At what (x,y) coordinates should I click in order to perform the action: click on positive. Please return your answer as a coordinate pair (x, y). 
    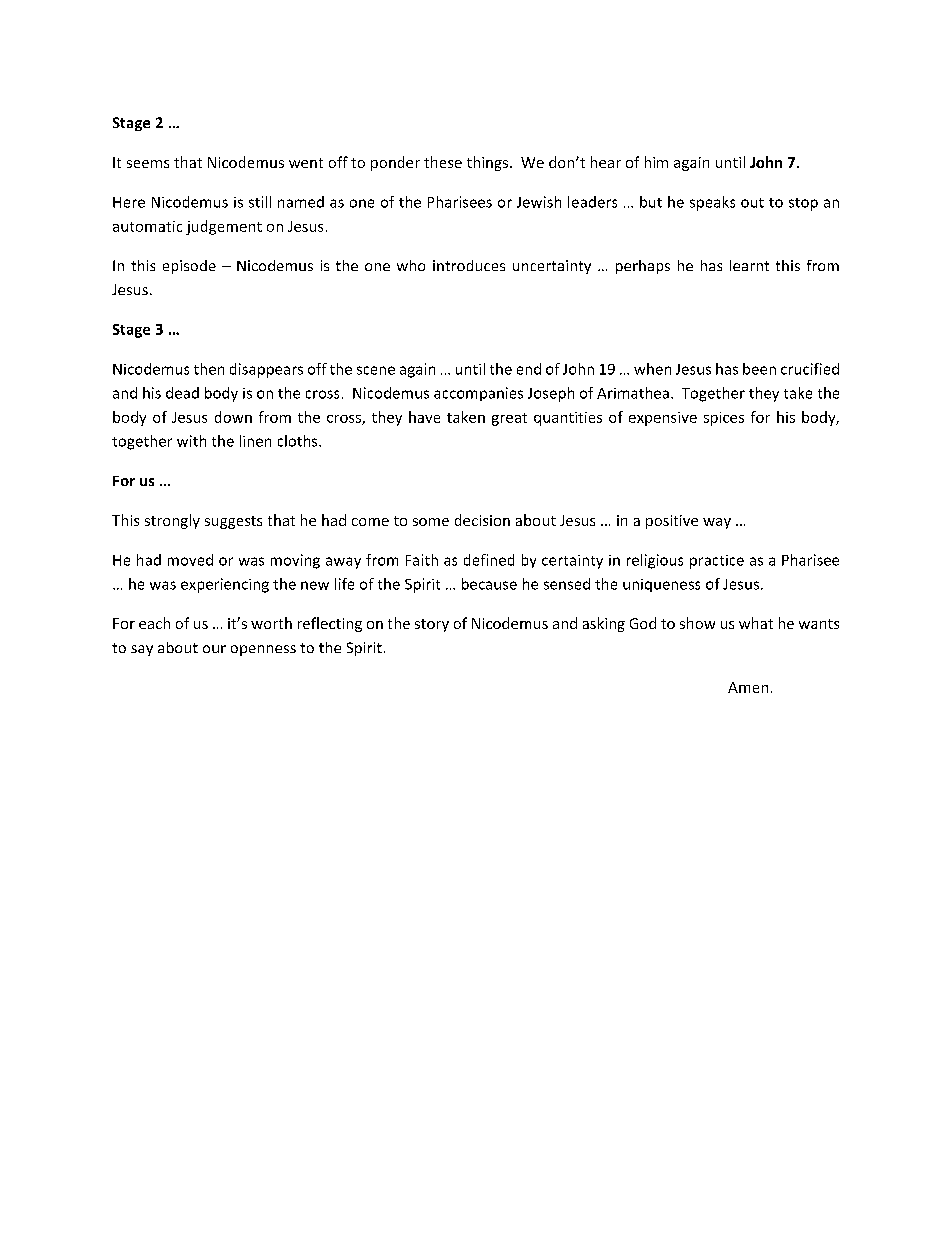
    Looking at the image, I should click on (672, 522).
